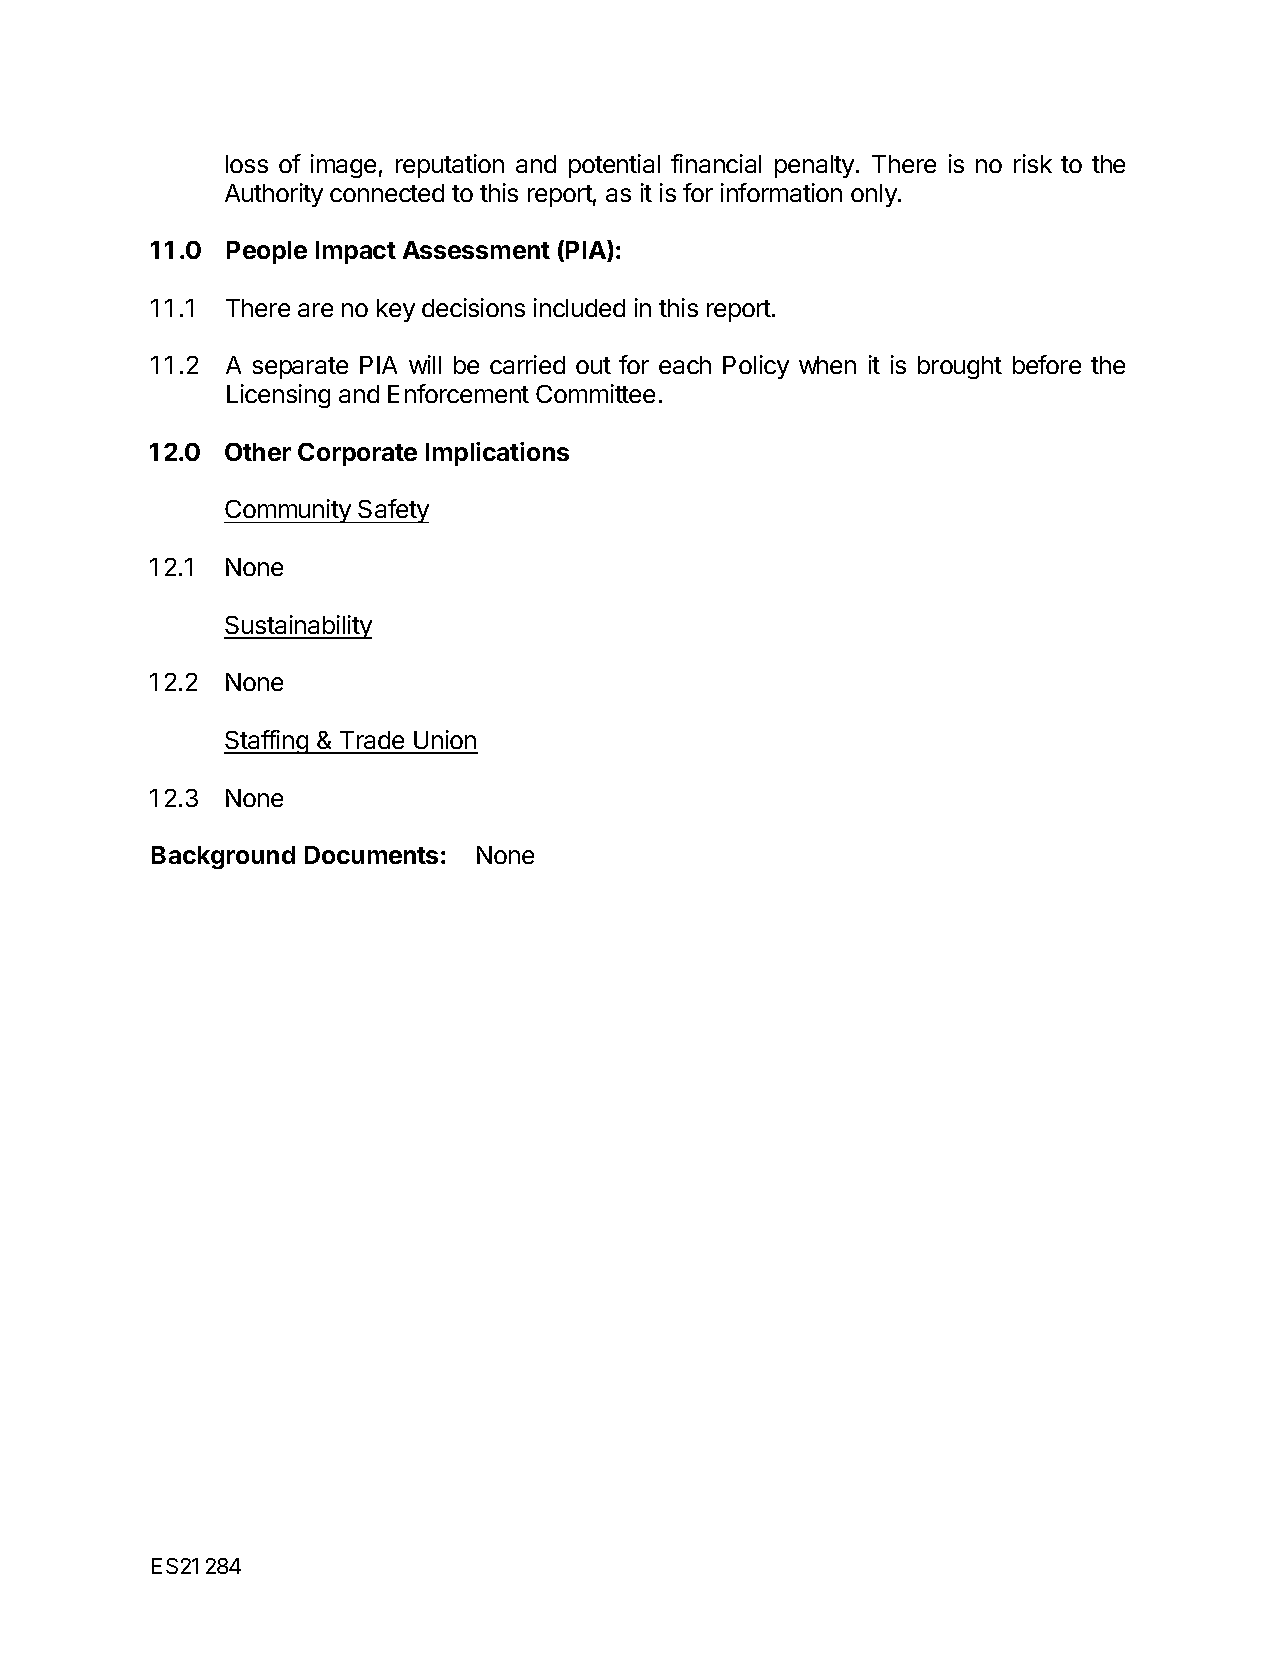  I want to click on Documents, so click(371, 855).
